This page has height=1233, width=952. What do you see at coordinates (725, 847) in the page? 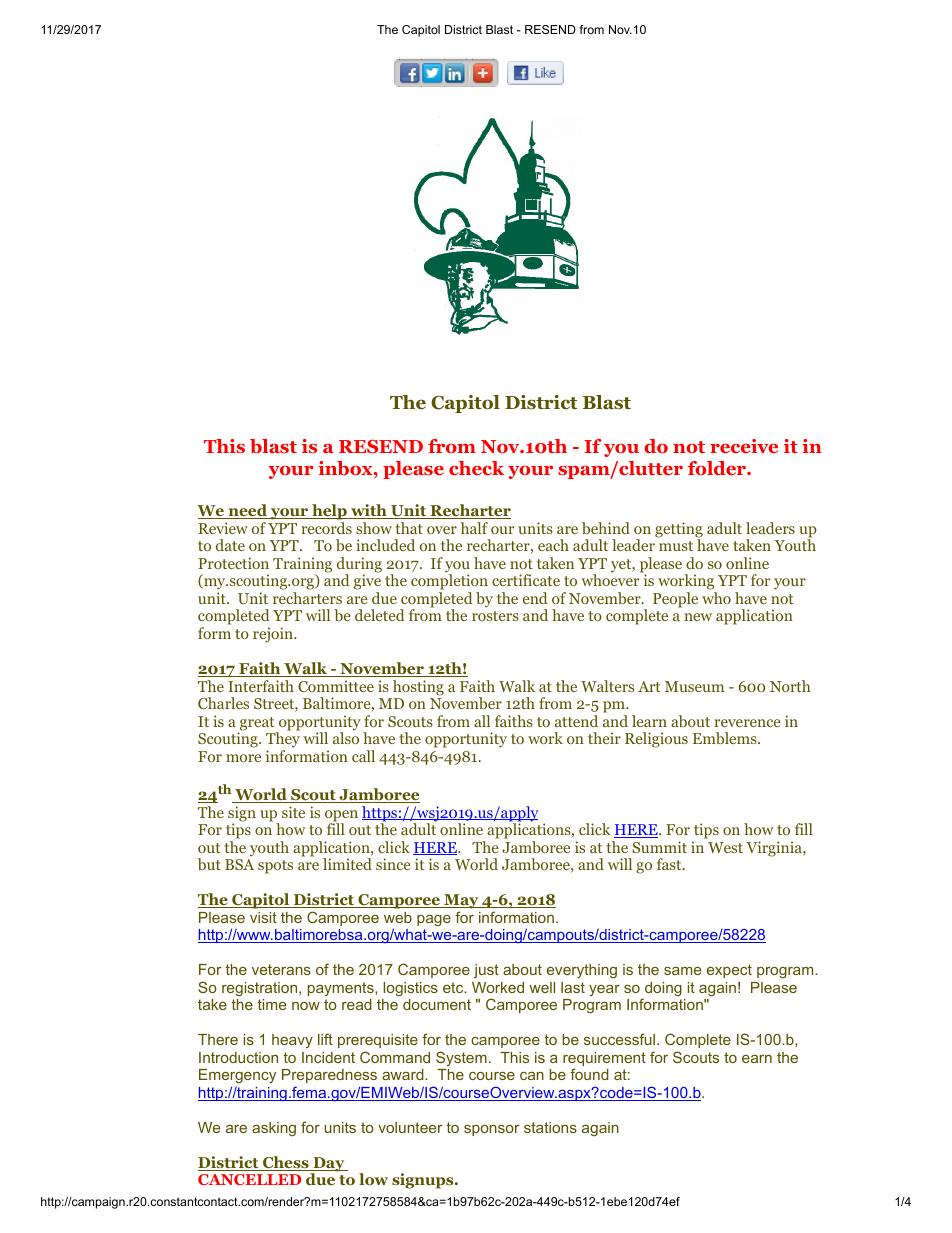
I see `West` at bounding box center [725, 847].
